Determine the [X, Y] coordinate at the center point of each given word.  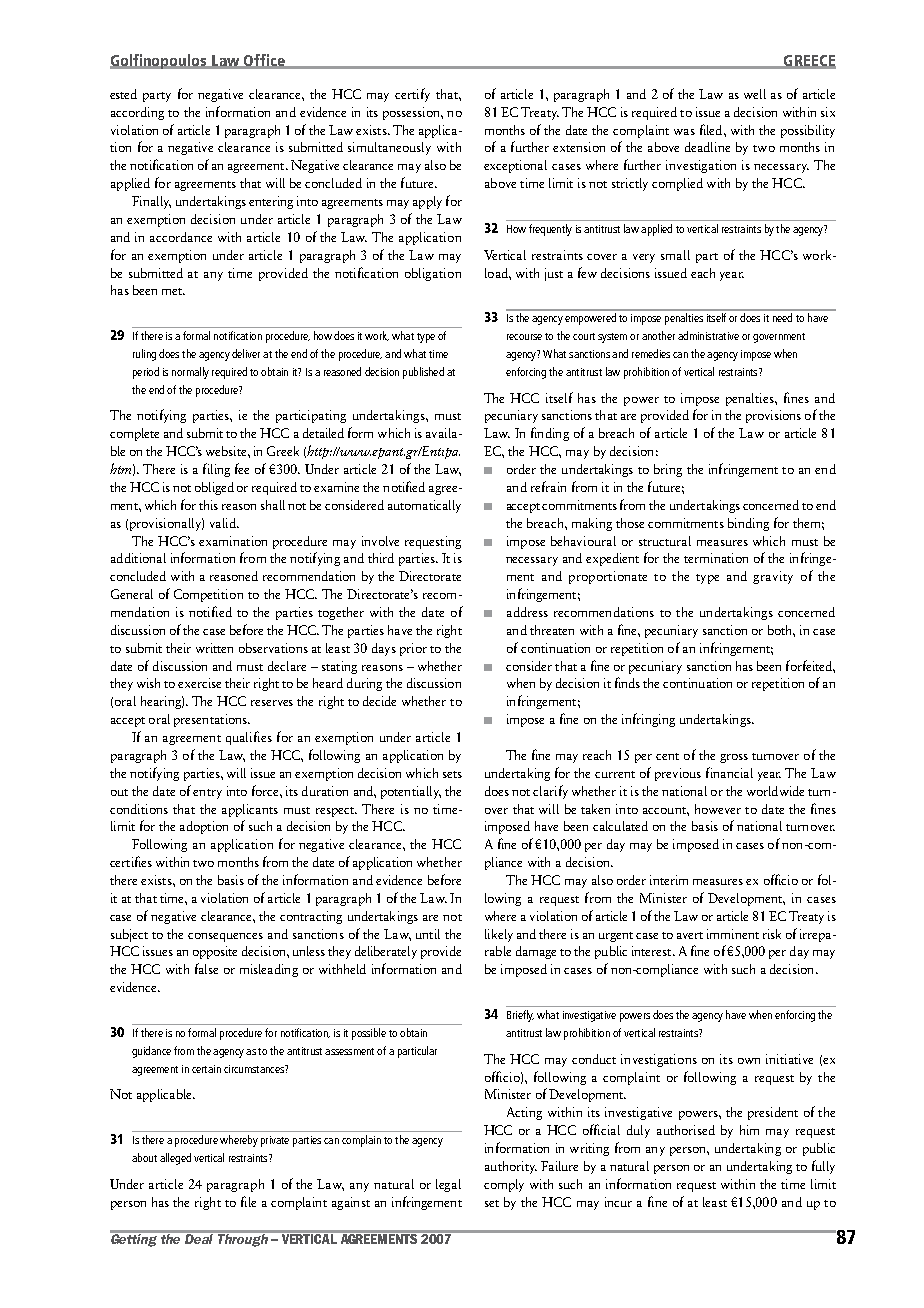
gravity [773, 577]
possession [412, 113]
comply [504, 1185]
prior [413, 649]
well [755, 94]
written [214, 648]
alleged [175, 1159]
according [137, 113]
